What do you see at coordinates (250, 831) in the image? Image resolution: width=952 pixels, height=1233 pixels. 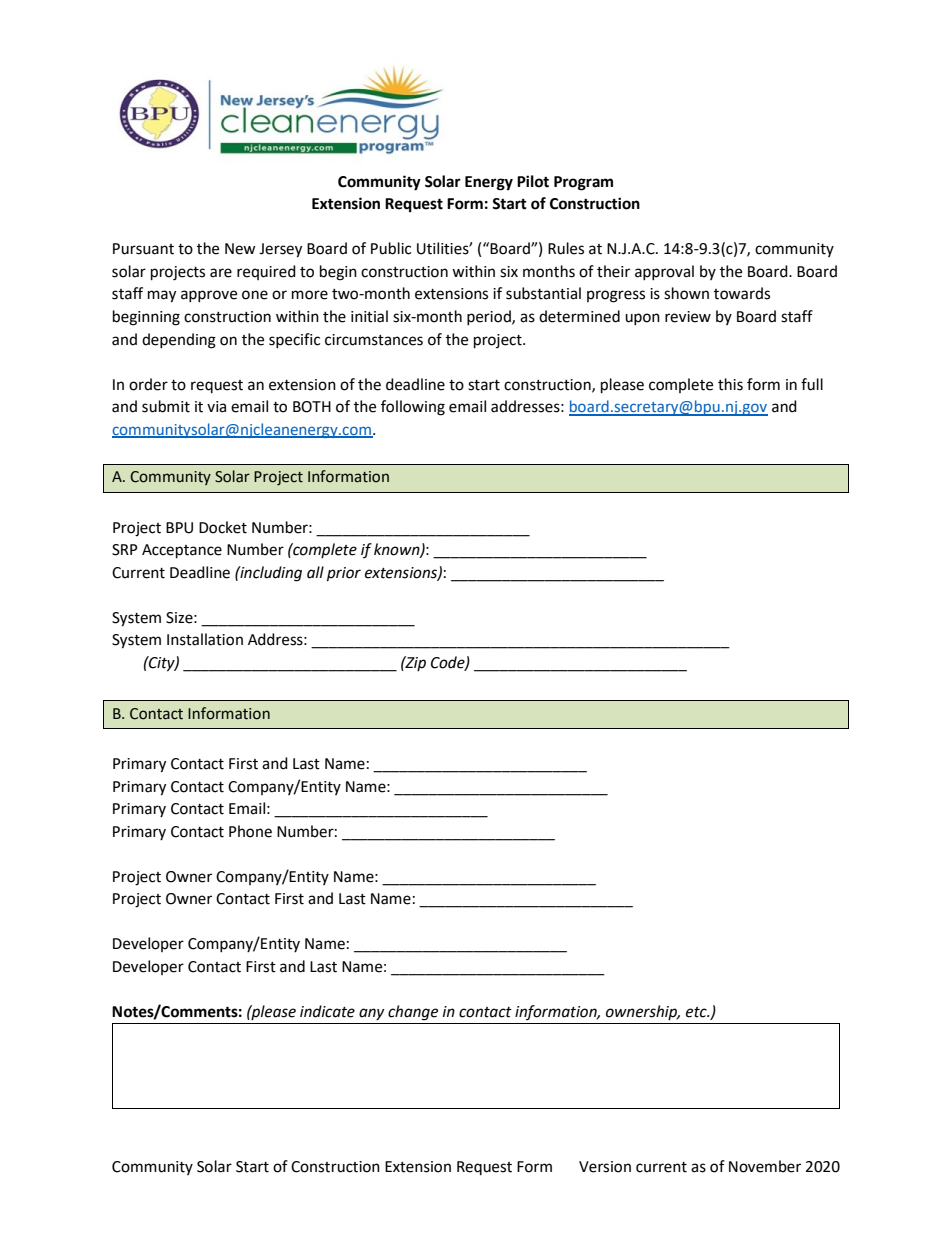 I see `Phone` at bounding box center [250, 831].
